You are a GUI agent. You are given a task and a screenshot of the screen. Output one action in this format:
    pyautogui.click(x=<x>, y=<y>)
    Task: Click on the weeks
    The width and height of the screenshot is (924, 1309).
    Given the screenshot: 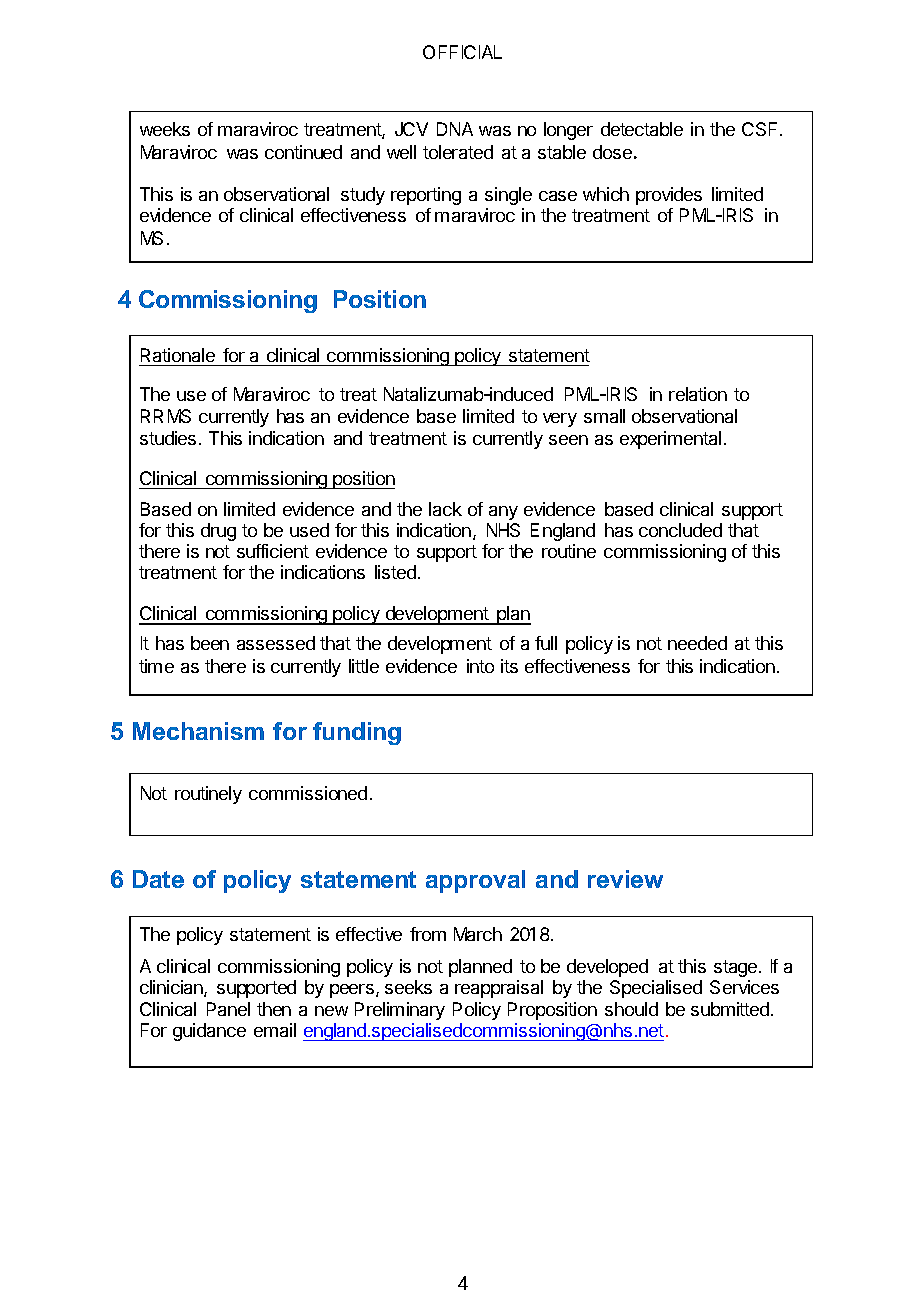 What is the action you would take?
    pyautogui.click(x=165, y=129)
